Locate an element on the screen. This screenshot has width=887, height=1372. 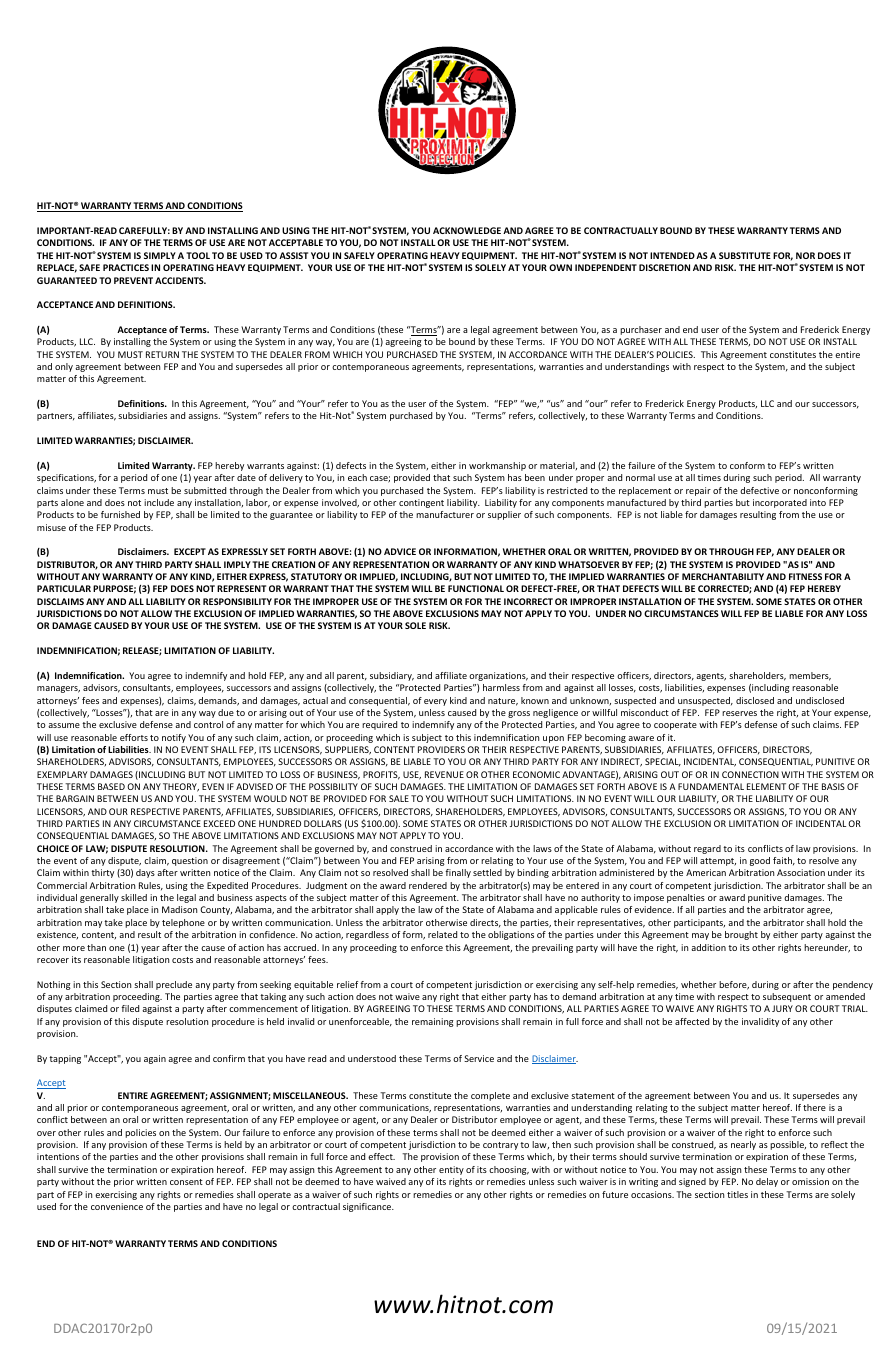
efforts is located at coordinates (134, 737).
